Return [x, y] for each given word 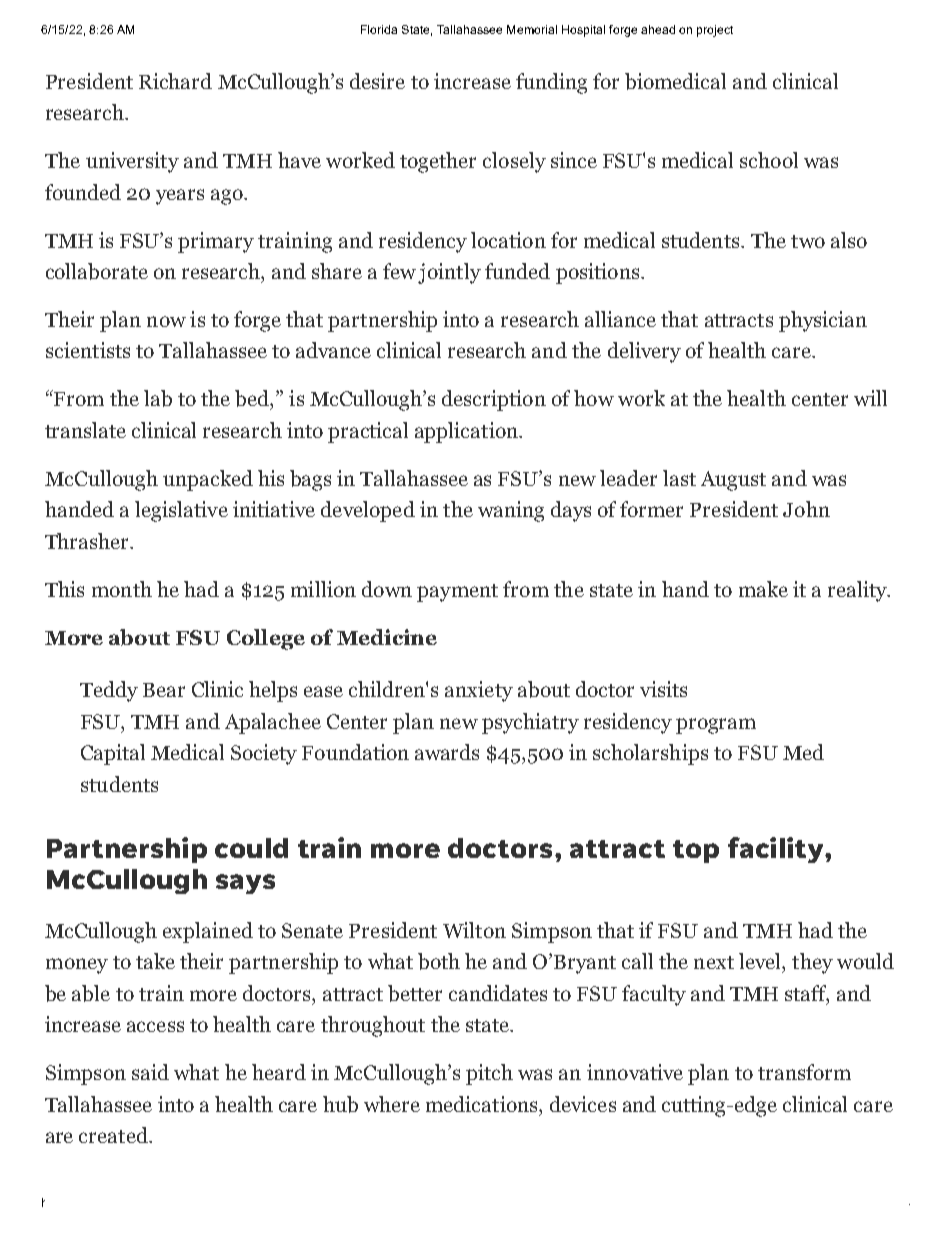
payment [457, 593]
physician [823, 321]
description [494, 400]
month [122, 589]
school [769, 160]
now [166, 321]
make [763, 589]
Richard [175, 81]
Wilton [474, 930]
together [438, 162]
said [150, 1072]
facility [777, 850]
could [251, 848]
